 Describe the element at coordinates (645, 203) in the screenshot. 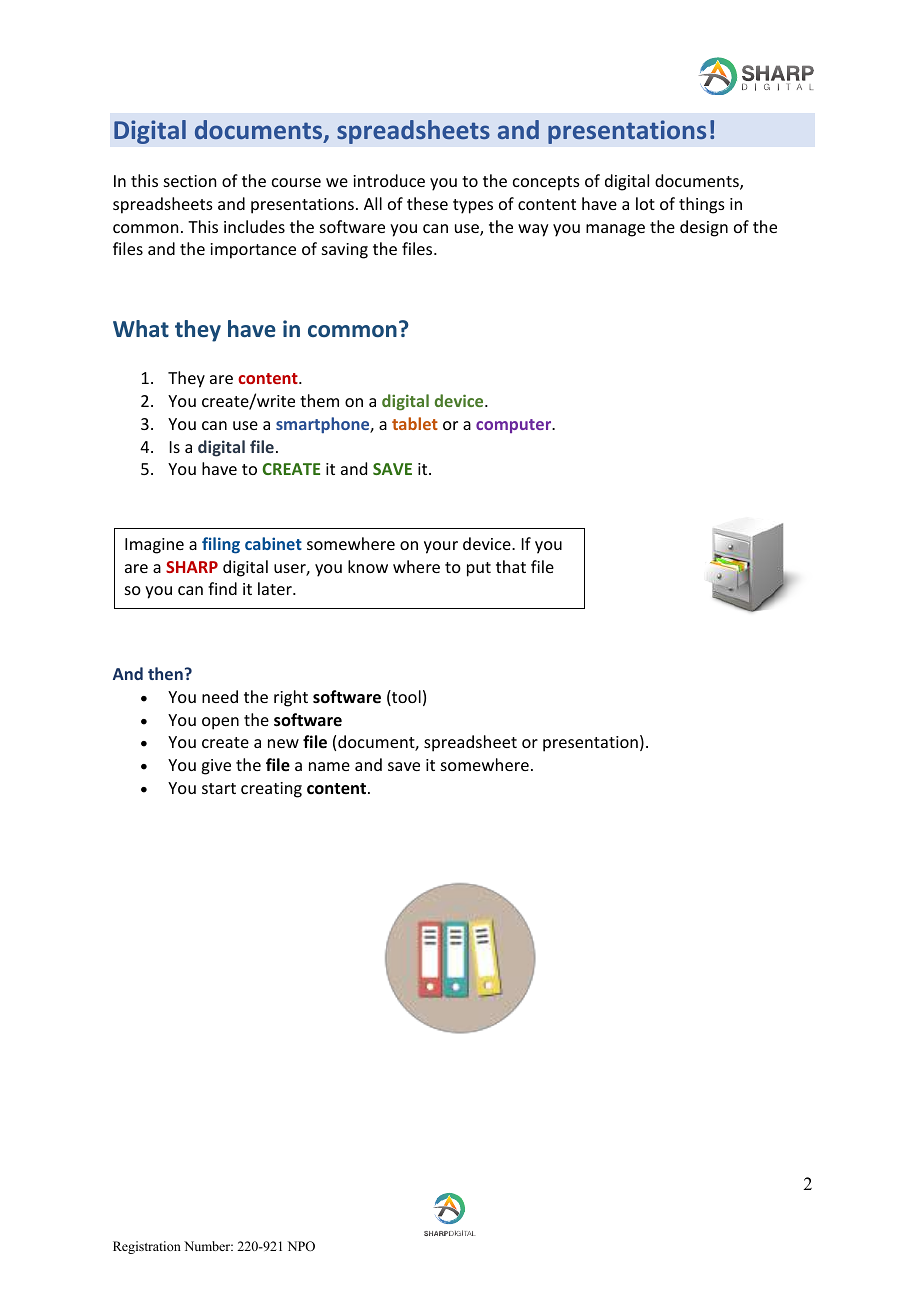

I see `lot` at that location.
